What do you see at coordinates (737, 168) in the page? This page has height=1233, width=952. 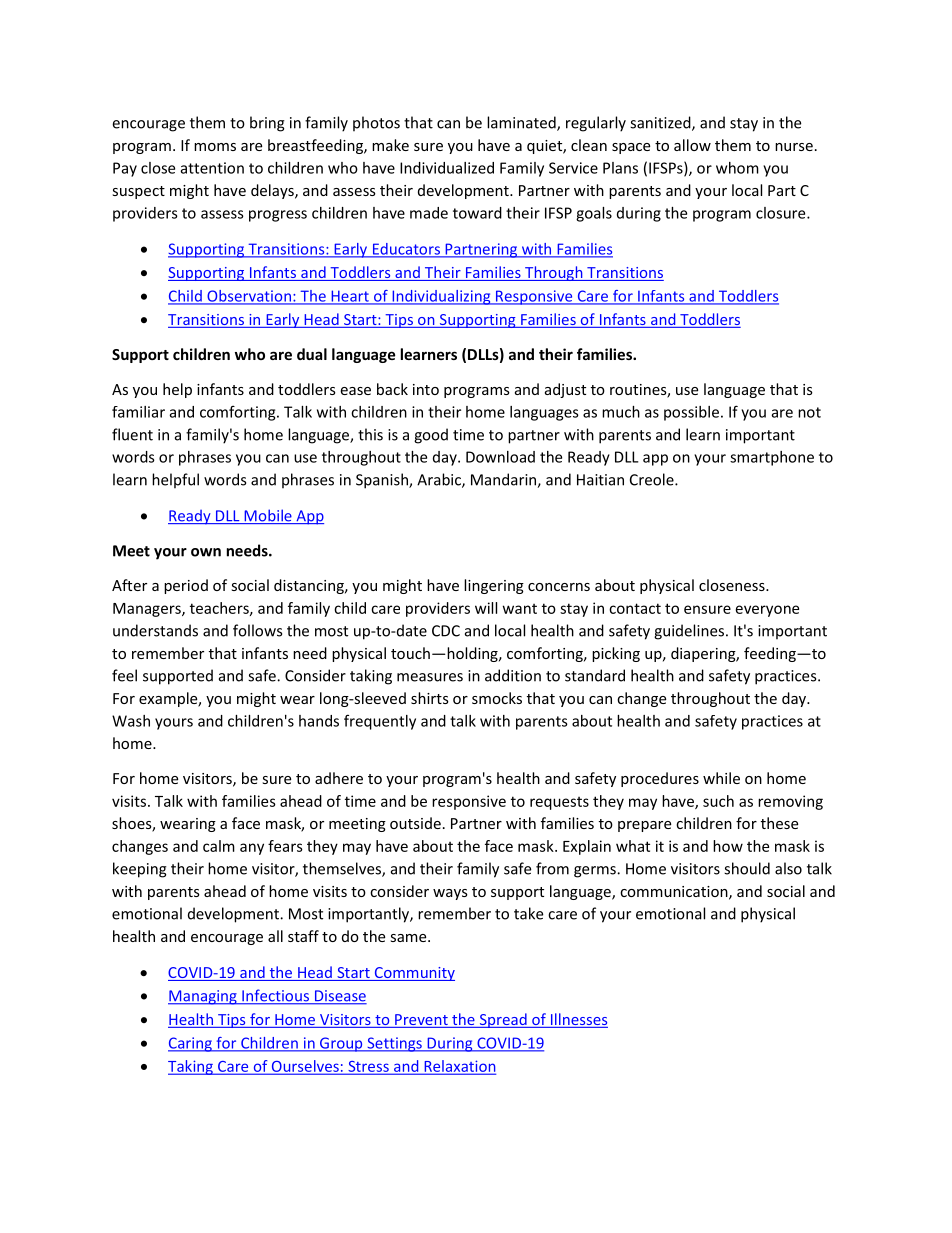 I see `whom` at bounding box center [737, 168].
